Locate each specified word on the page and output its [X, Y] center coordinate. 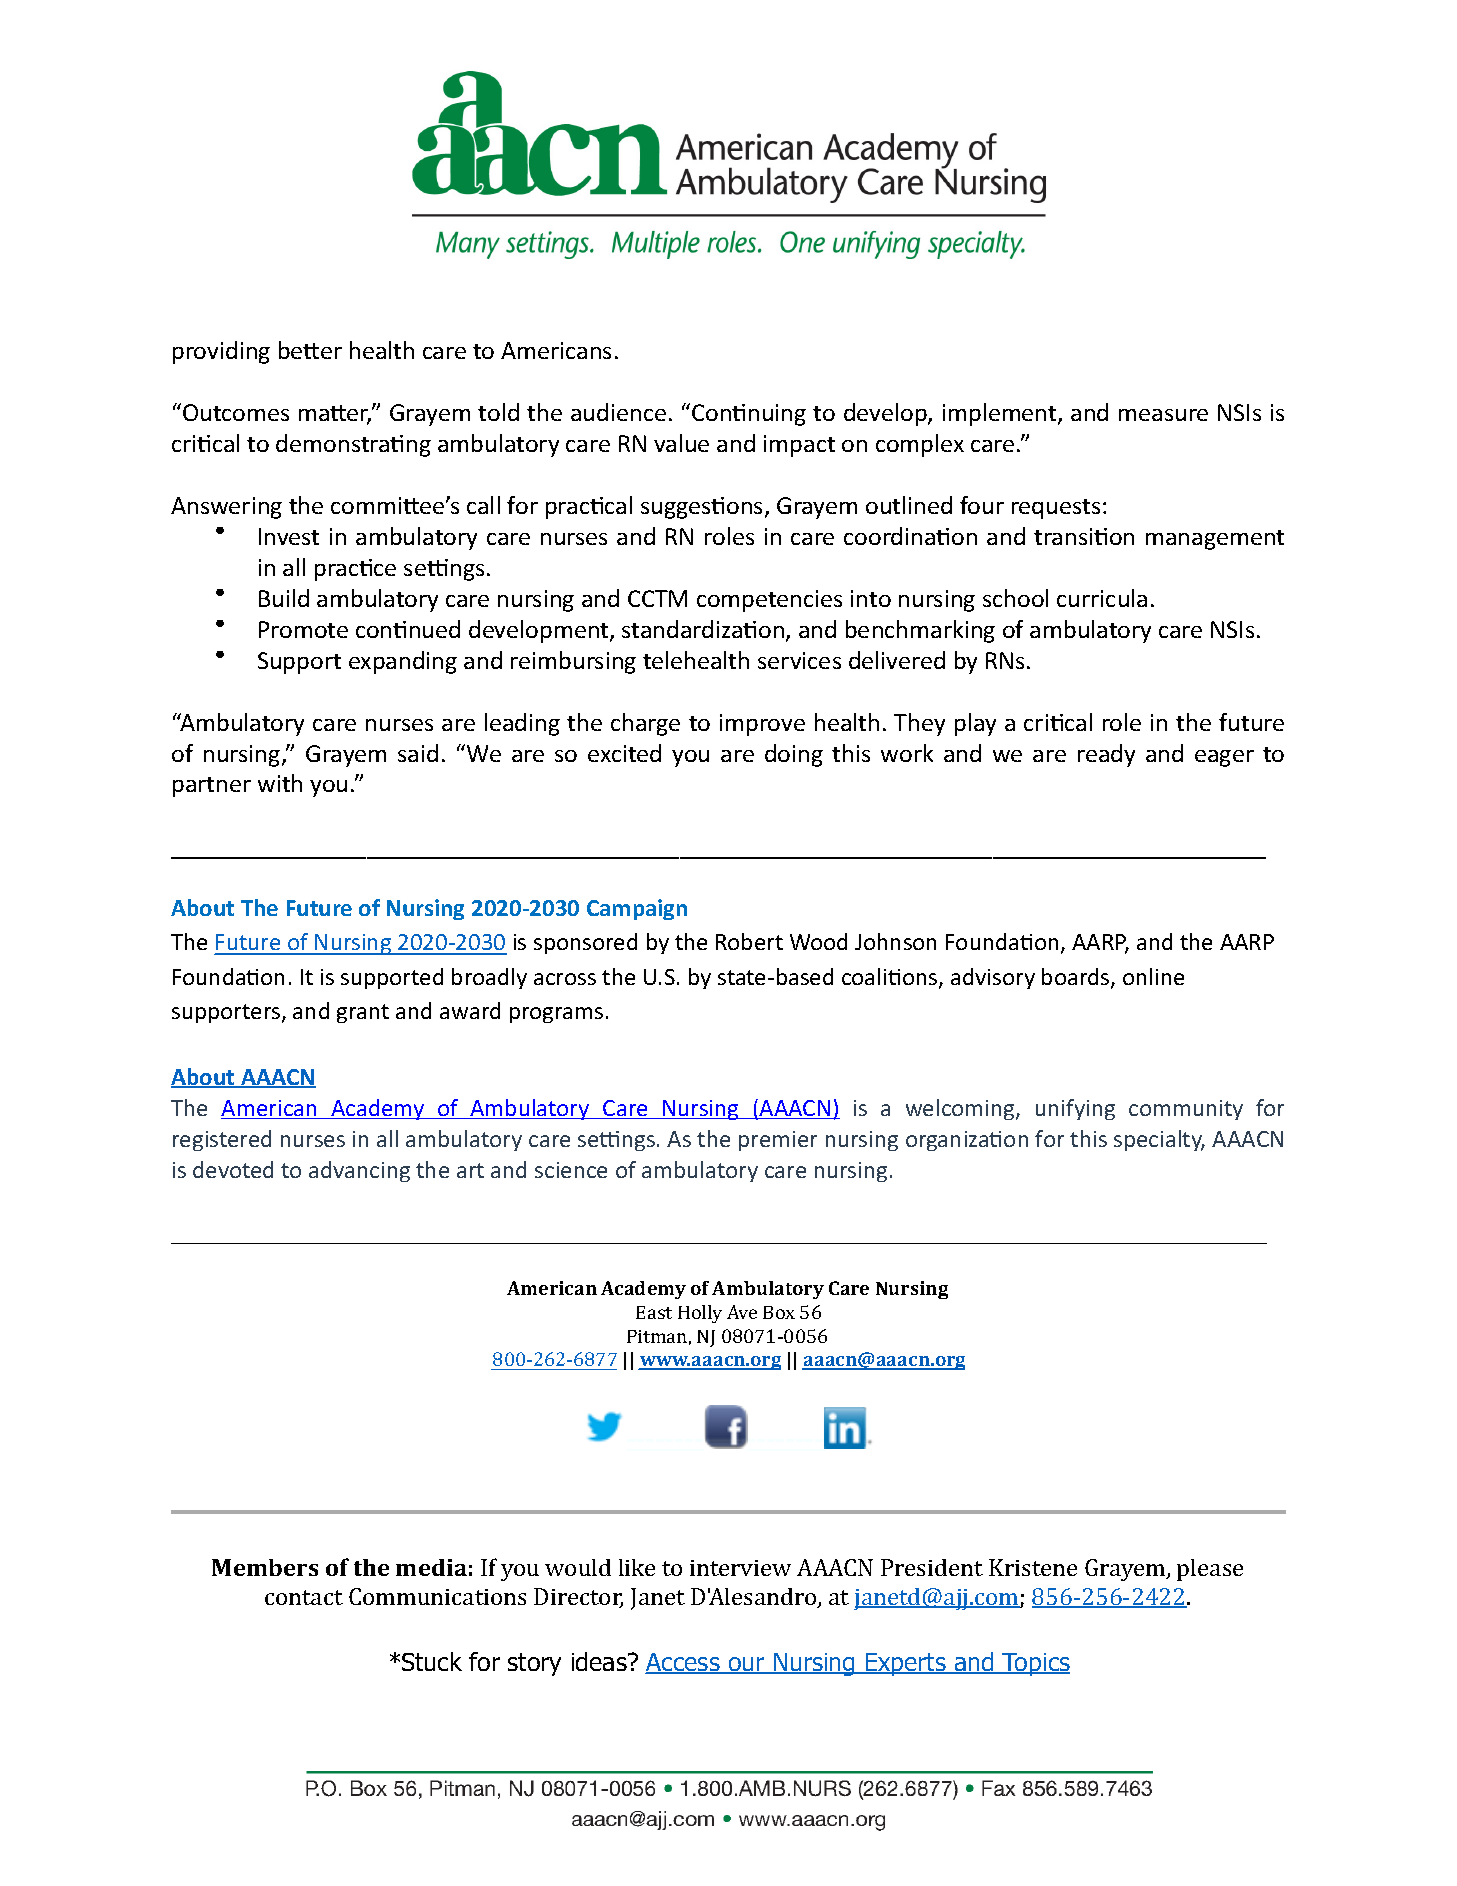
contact [304, 1597]
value [681, 443]
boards [1077, 978]
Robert [749, 941]
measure [1163, 415]
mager [335, 414]
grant [363, 1013]
